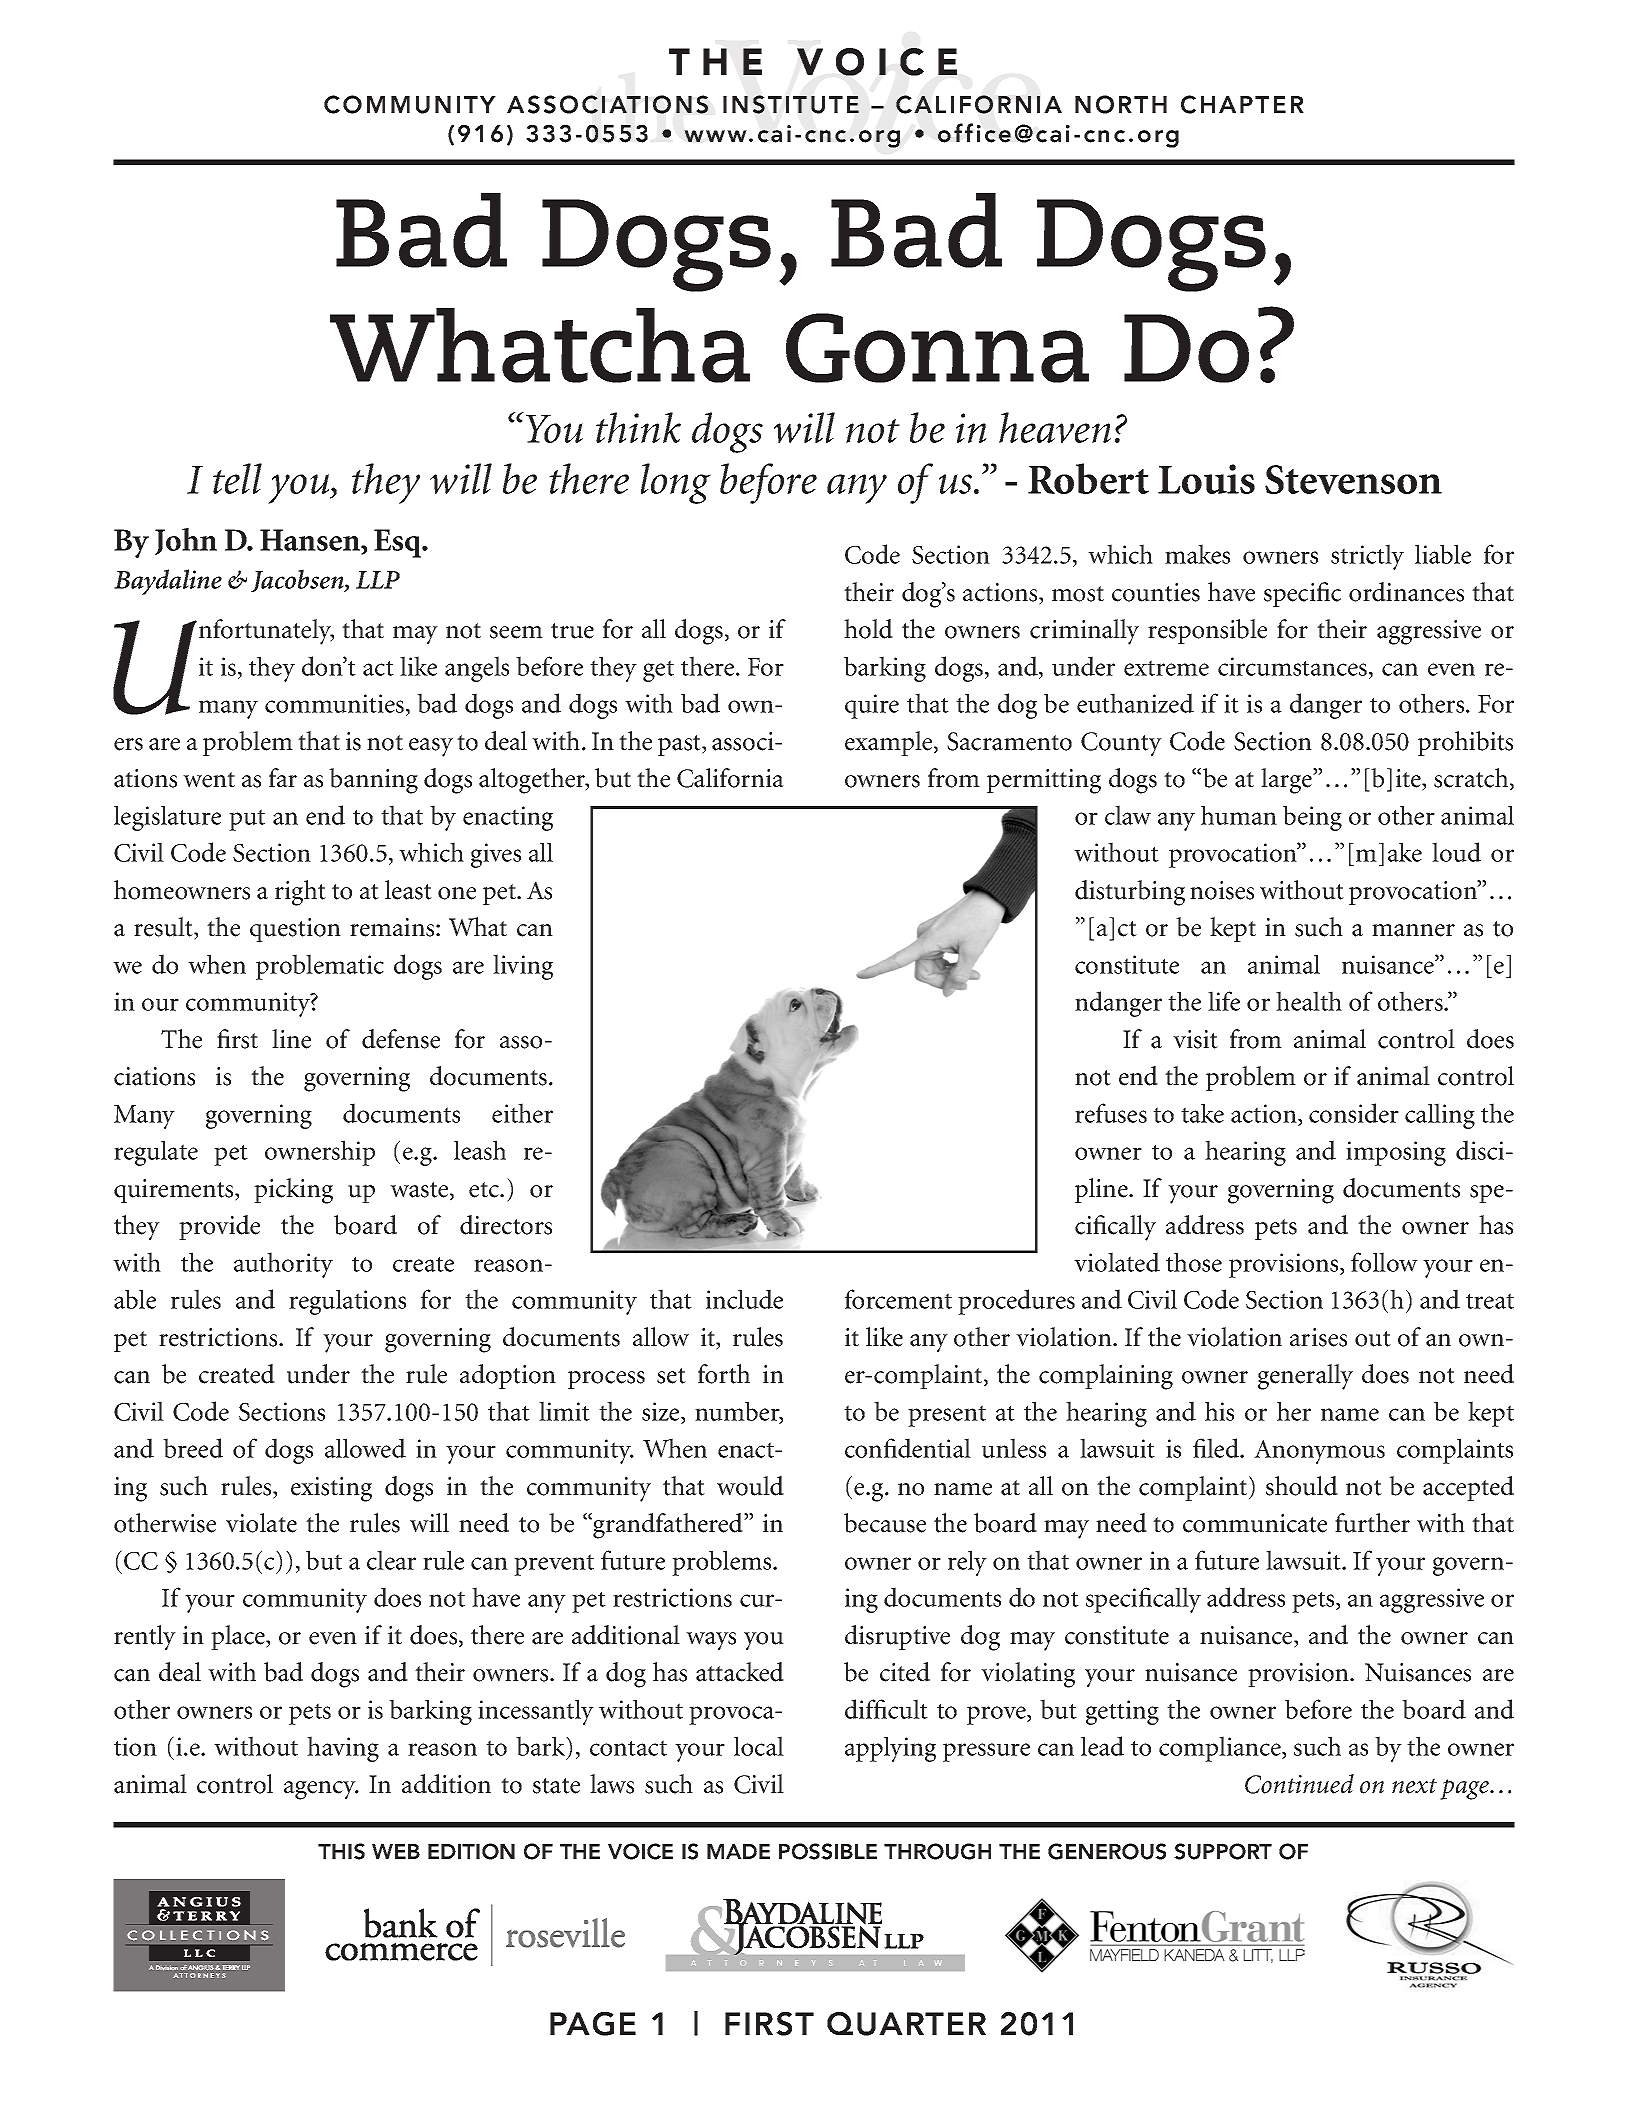 The height and width of the screenshot is (2107, 1628). What do you see at coordinates (885, 1523) in the screenshot?
I see `because` at bounding box center [885, 1523].
